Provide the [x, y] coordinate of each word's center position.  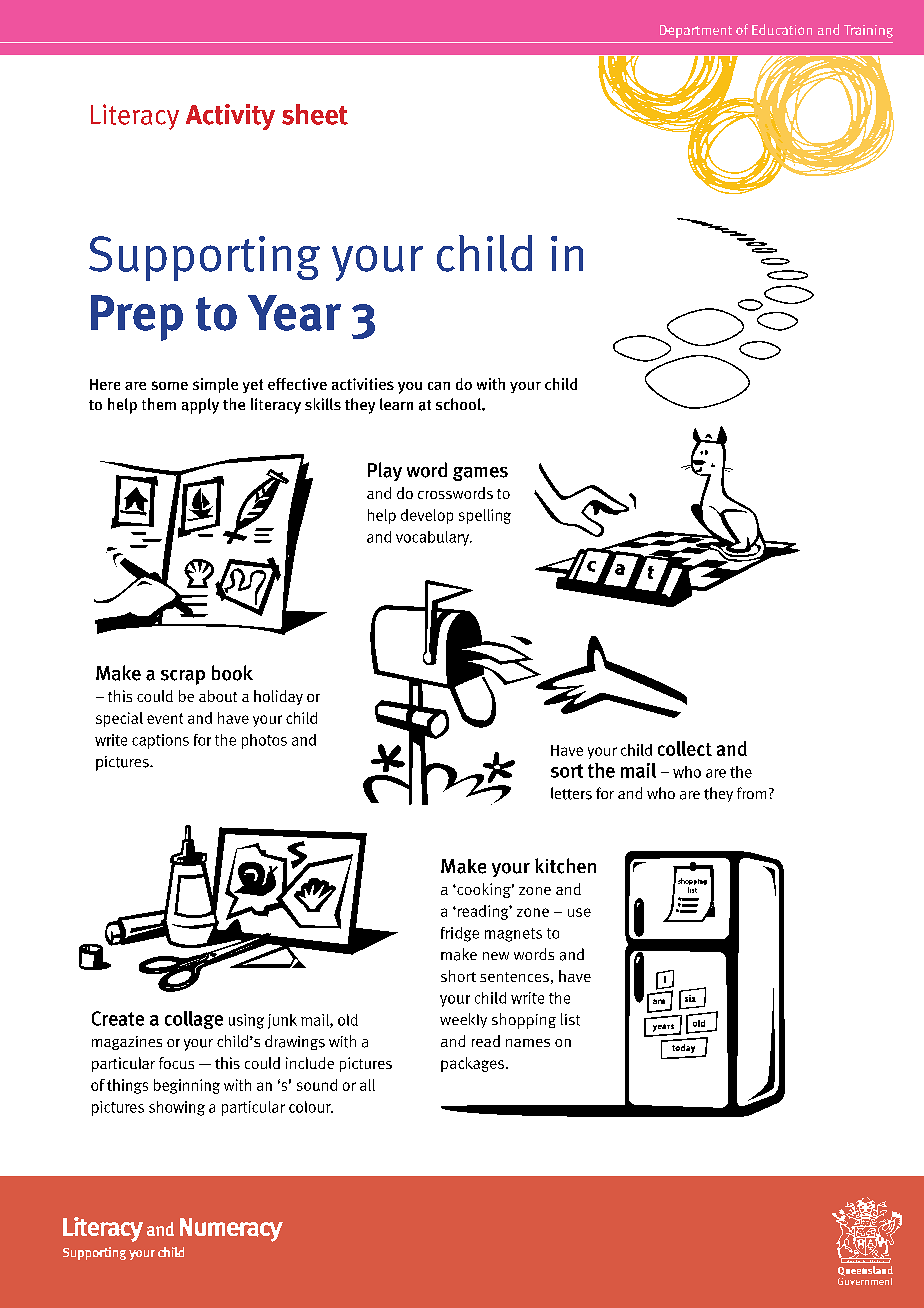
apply [200, 406]
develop [427, 516]
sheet [315, 114]
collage [194, 1020]
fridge [460, 934]
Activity [230, 117]
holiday [278, 697]
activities [363, 384]
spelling [485, 516]
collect [685, 748]
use [579, 912]
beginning [187, 1086]
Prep [137, 318]
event [165, 718]
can [439, 386]
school [459, 404]
